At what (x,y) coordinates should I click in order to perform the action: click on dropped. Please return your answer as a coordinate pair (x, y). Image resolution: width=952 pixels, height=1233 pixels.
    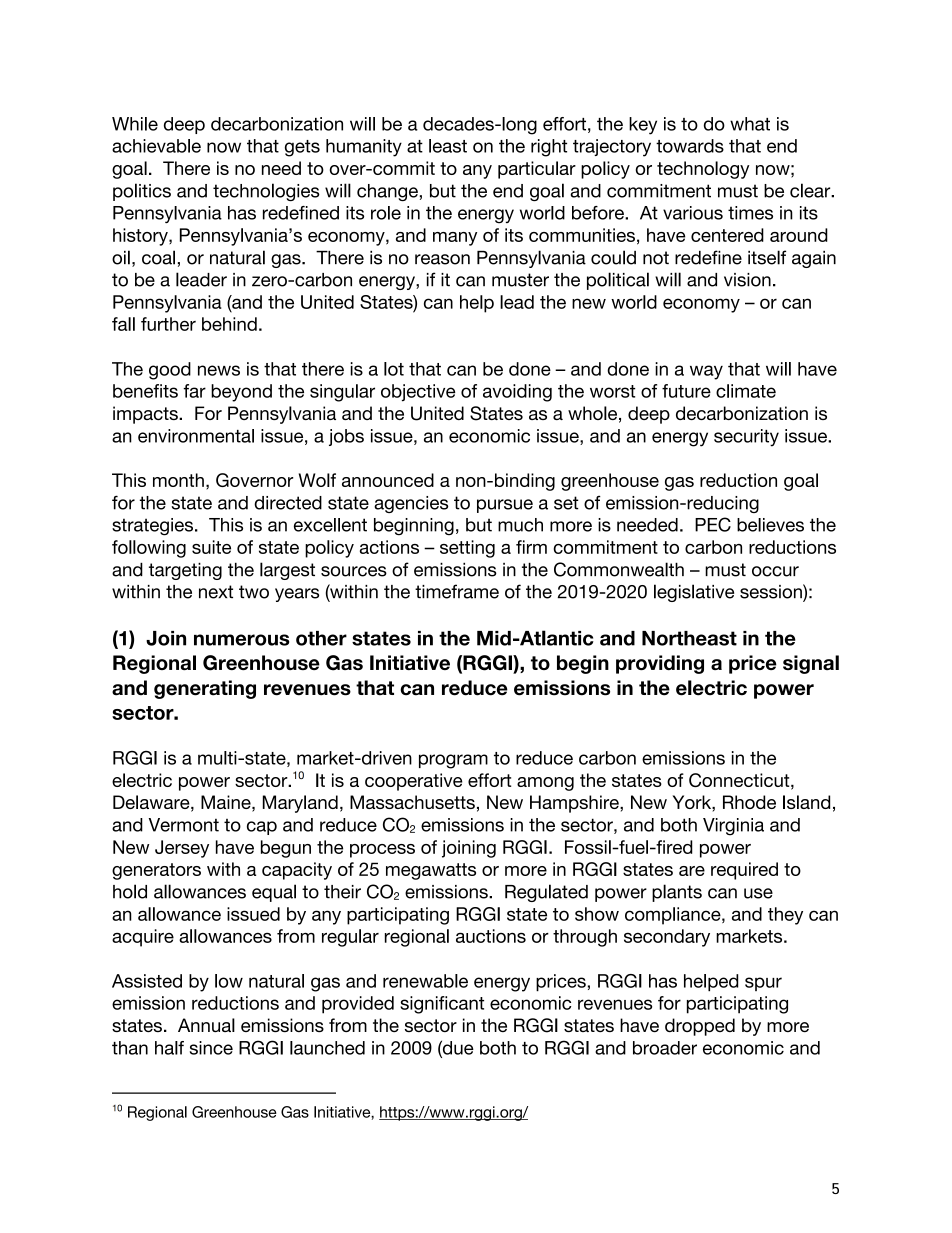
    Looking at the image, I should click on (700, 1027).
